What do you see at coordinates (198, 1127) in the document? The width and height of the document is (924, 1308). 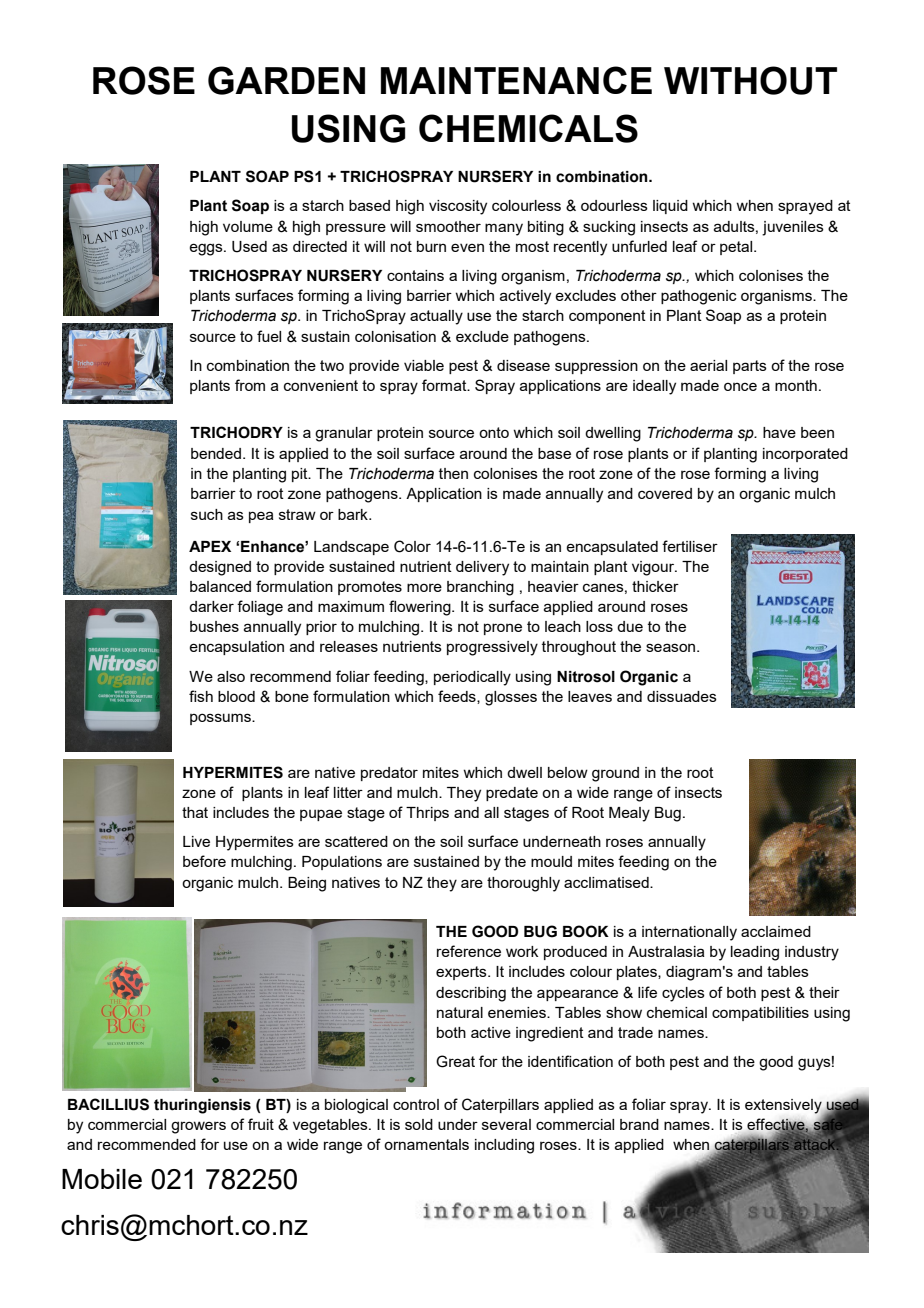 I see `growers` at bounding box center [198, 1127].
